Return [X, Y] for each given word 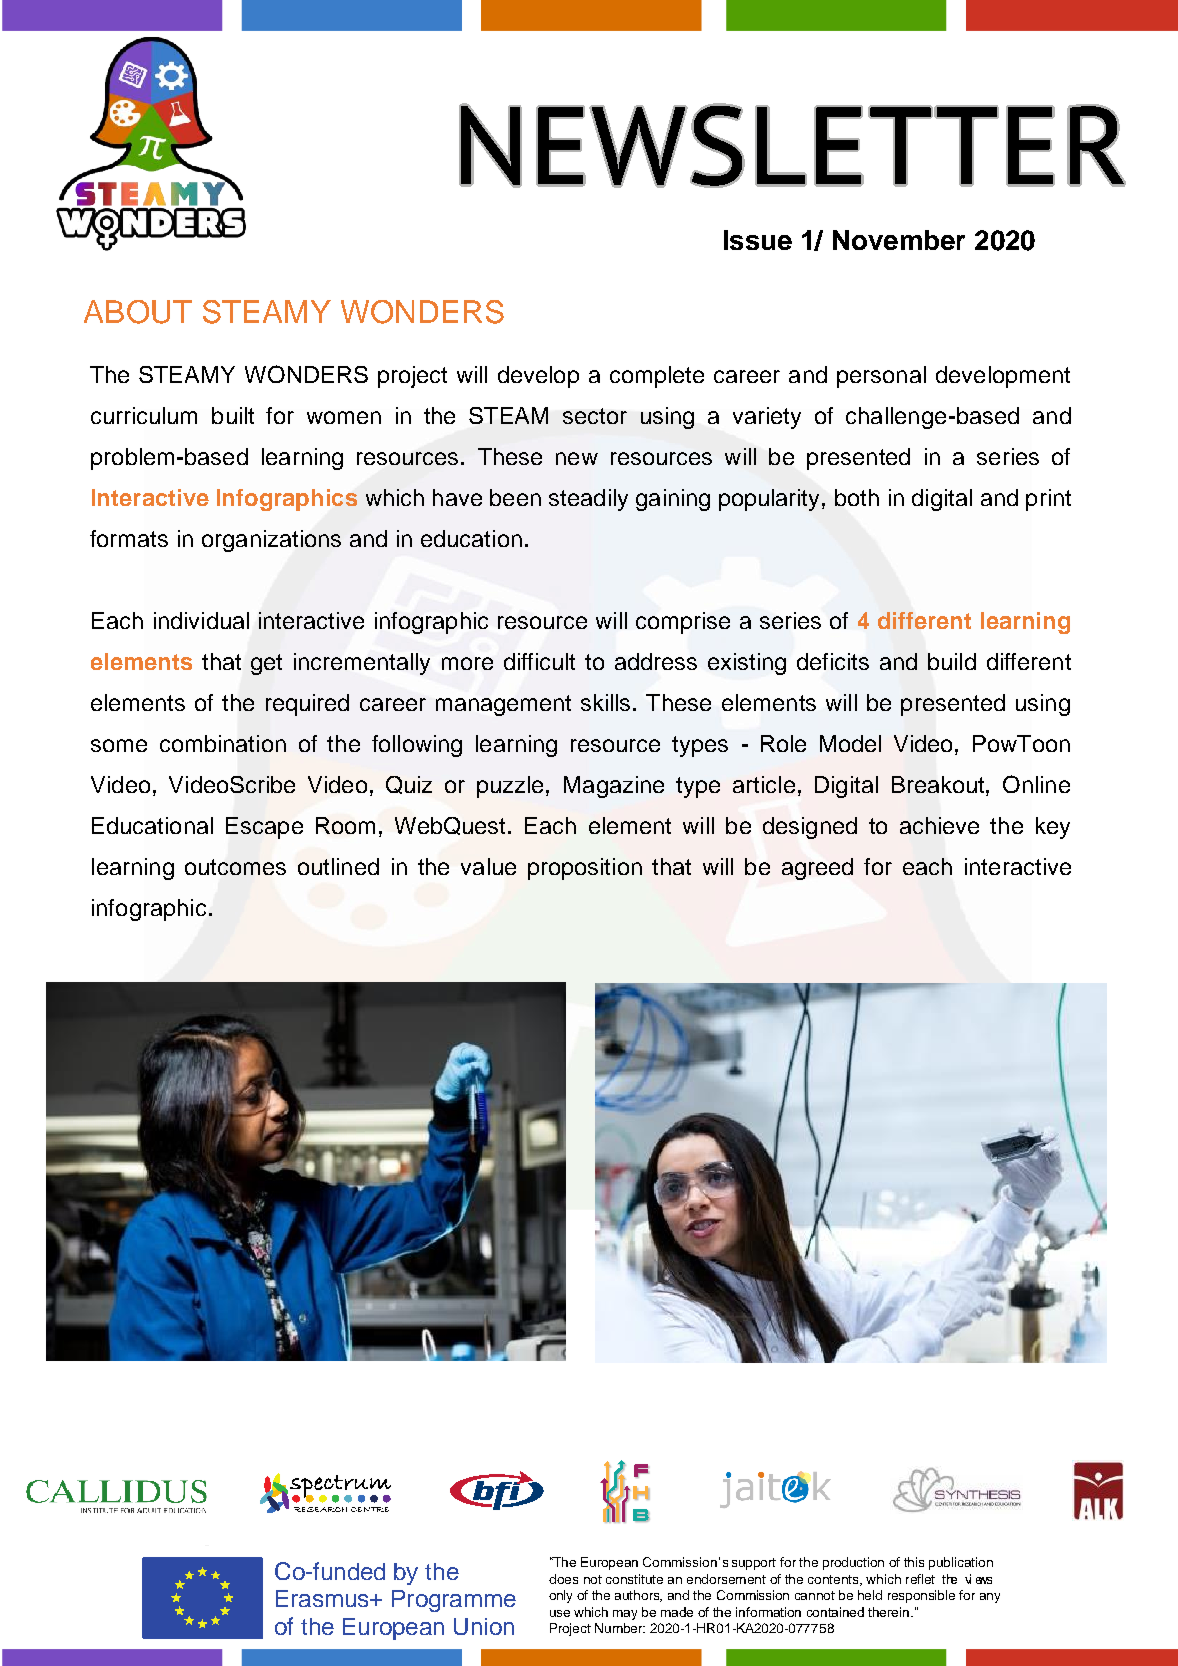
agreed [817, 869]
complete [657, 377]
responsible [921, 1596]
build [952, 661]
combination [223, 743]
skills [605, 702]
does [563, 1579]
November [899, 240]
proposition [585, 869]
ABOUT [138, 312]
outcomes [235, 867]
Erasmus [323, 1598]
